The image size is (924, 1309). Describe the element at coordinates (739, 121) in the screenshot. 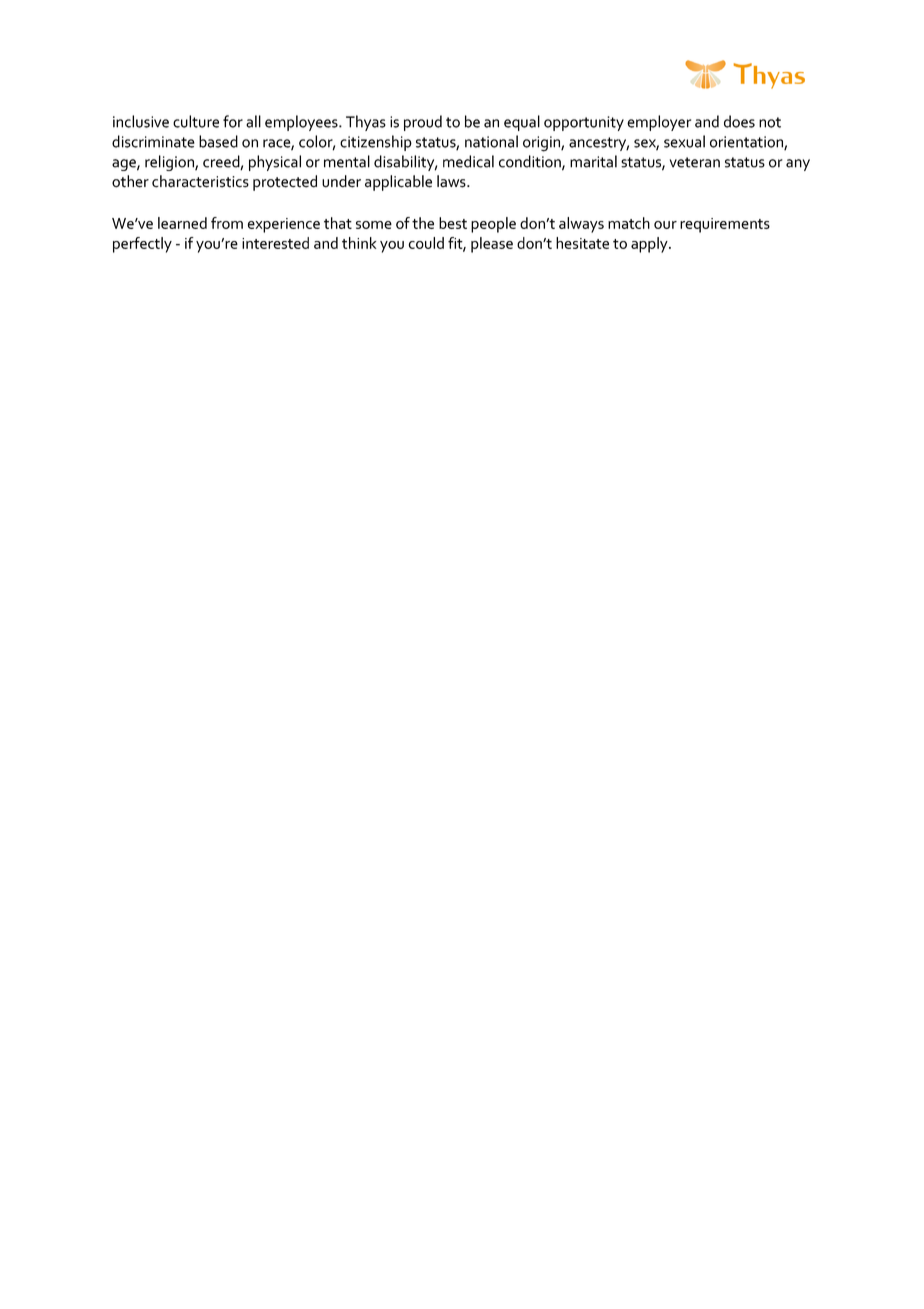

I see `does` at that location.
